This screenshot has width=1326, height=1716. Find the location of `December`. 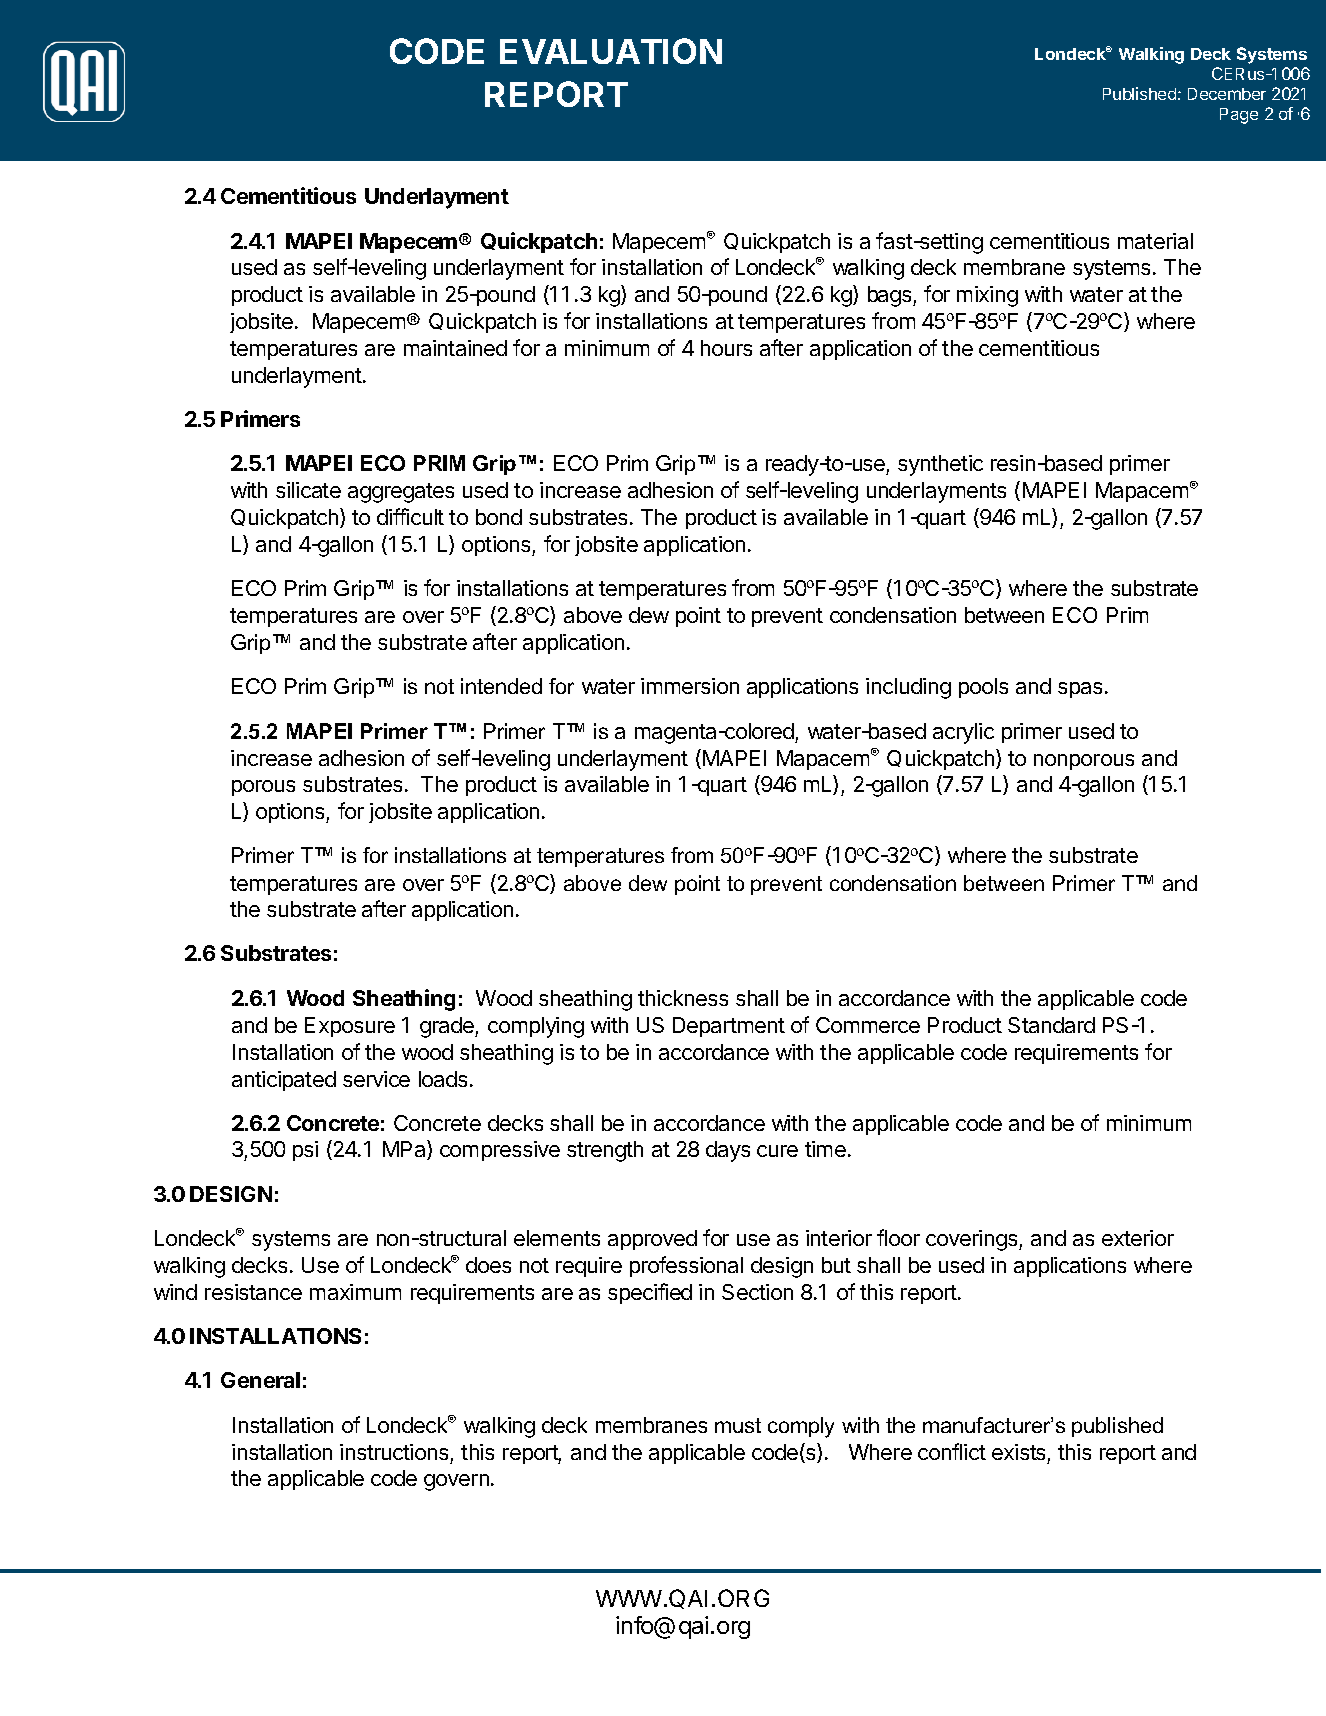

December is located at coordinates (1227, 94).
